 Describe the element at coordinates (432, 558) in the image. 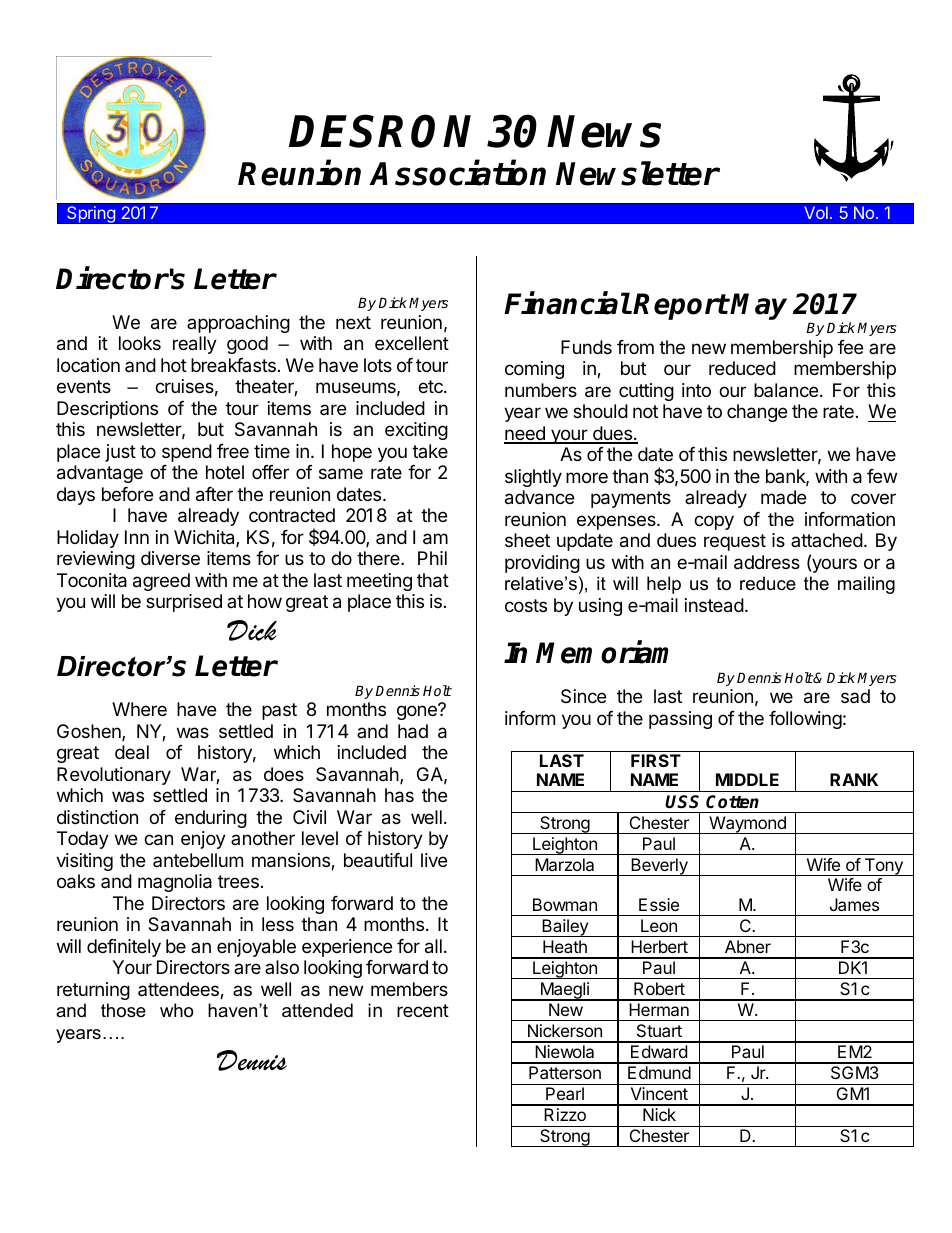

I see `Phil` at that location.
